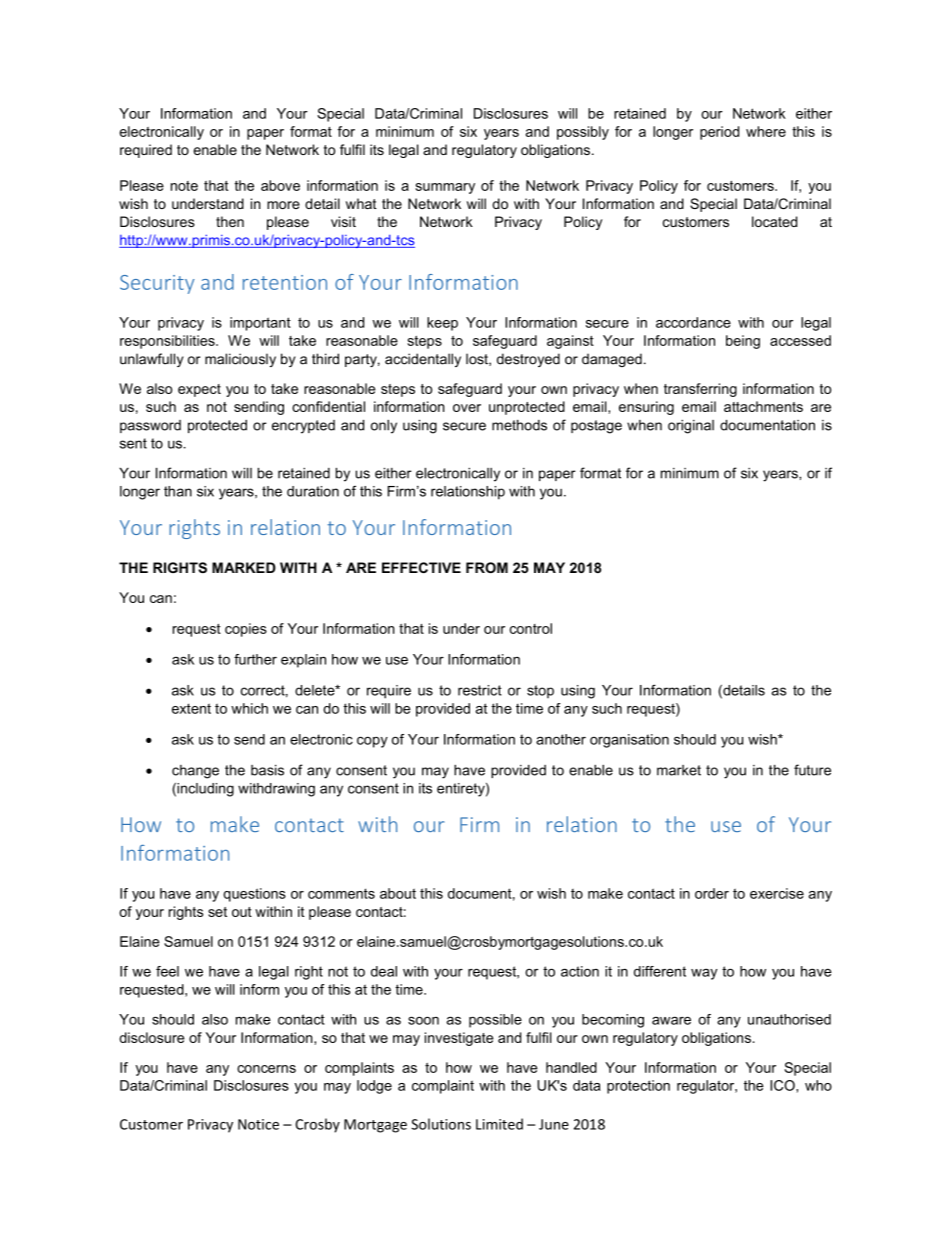  I want to click on period, so click(719, 133).
